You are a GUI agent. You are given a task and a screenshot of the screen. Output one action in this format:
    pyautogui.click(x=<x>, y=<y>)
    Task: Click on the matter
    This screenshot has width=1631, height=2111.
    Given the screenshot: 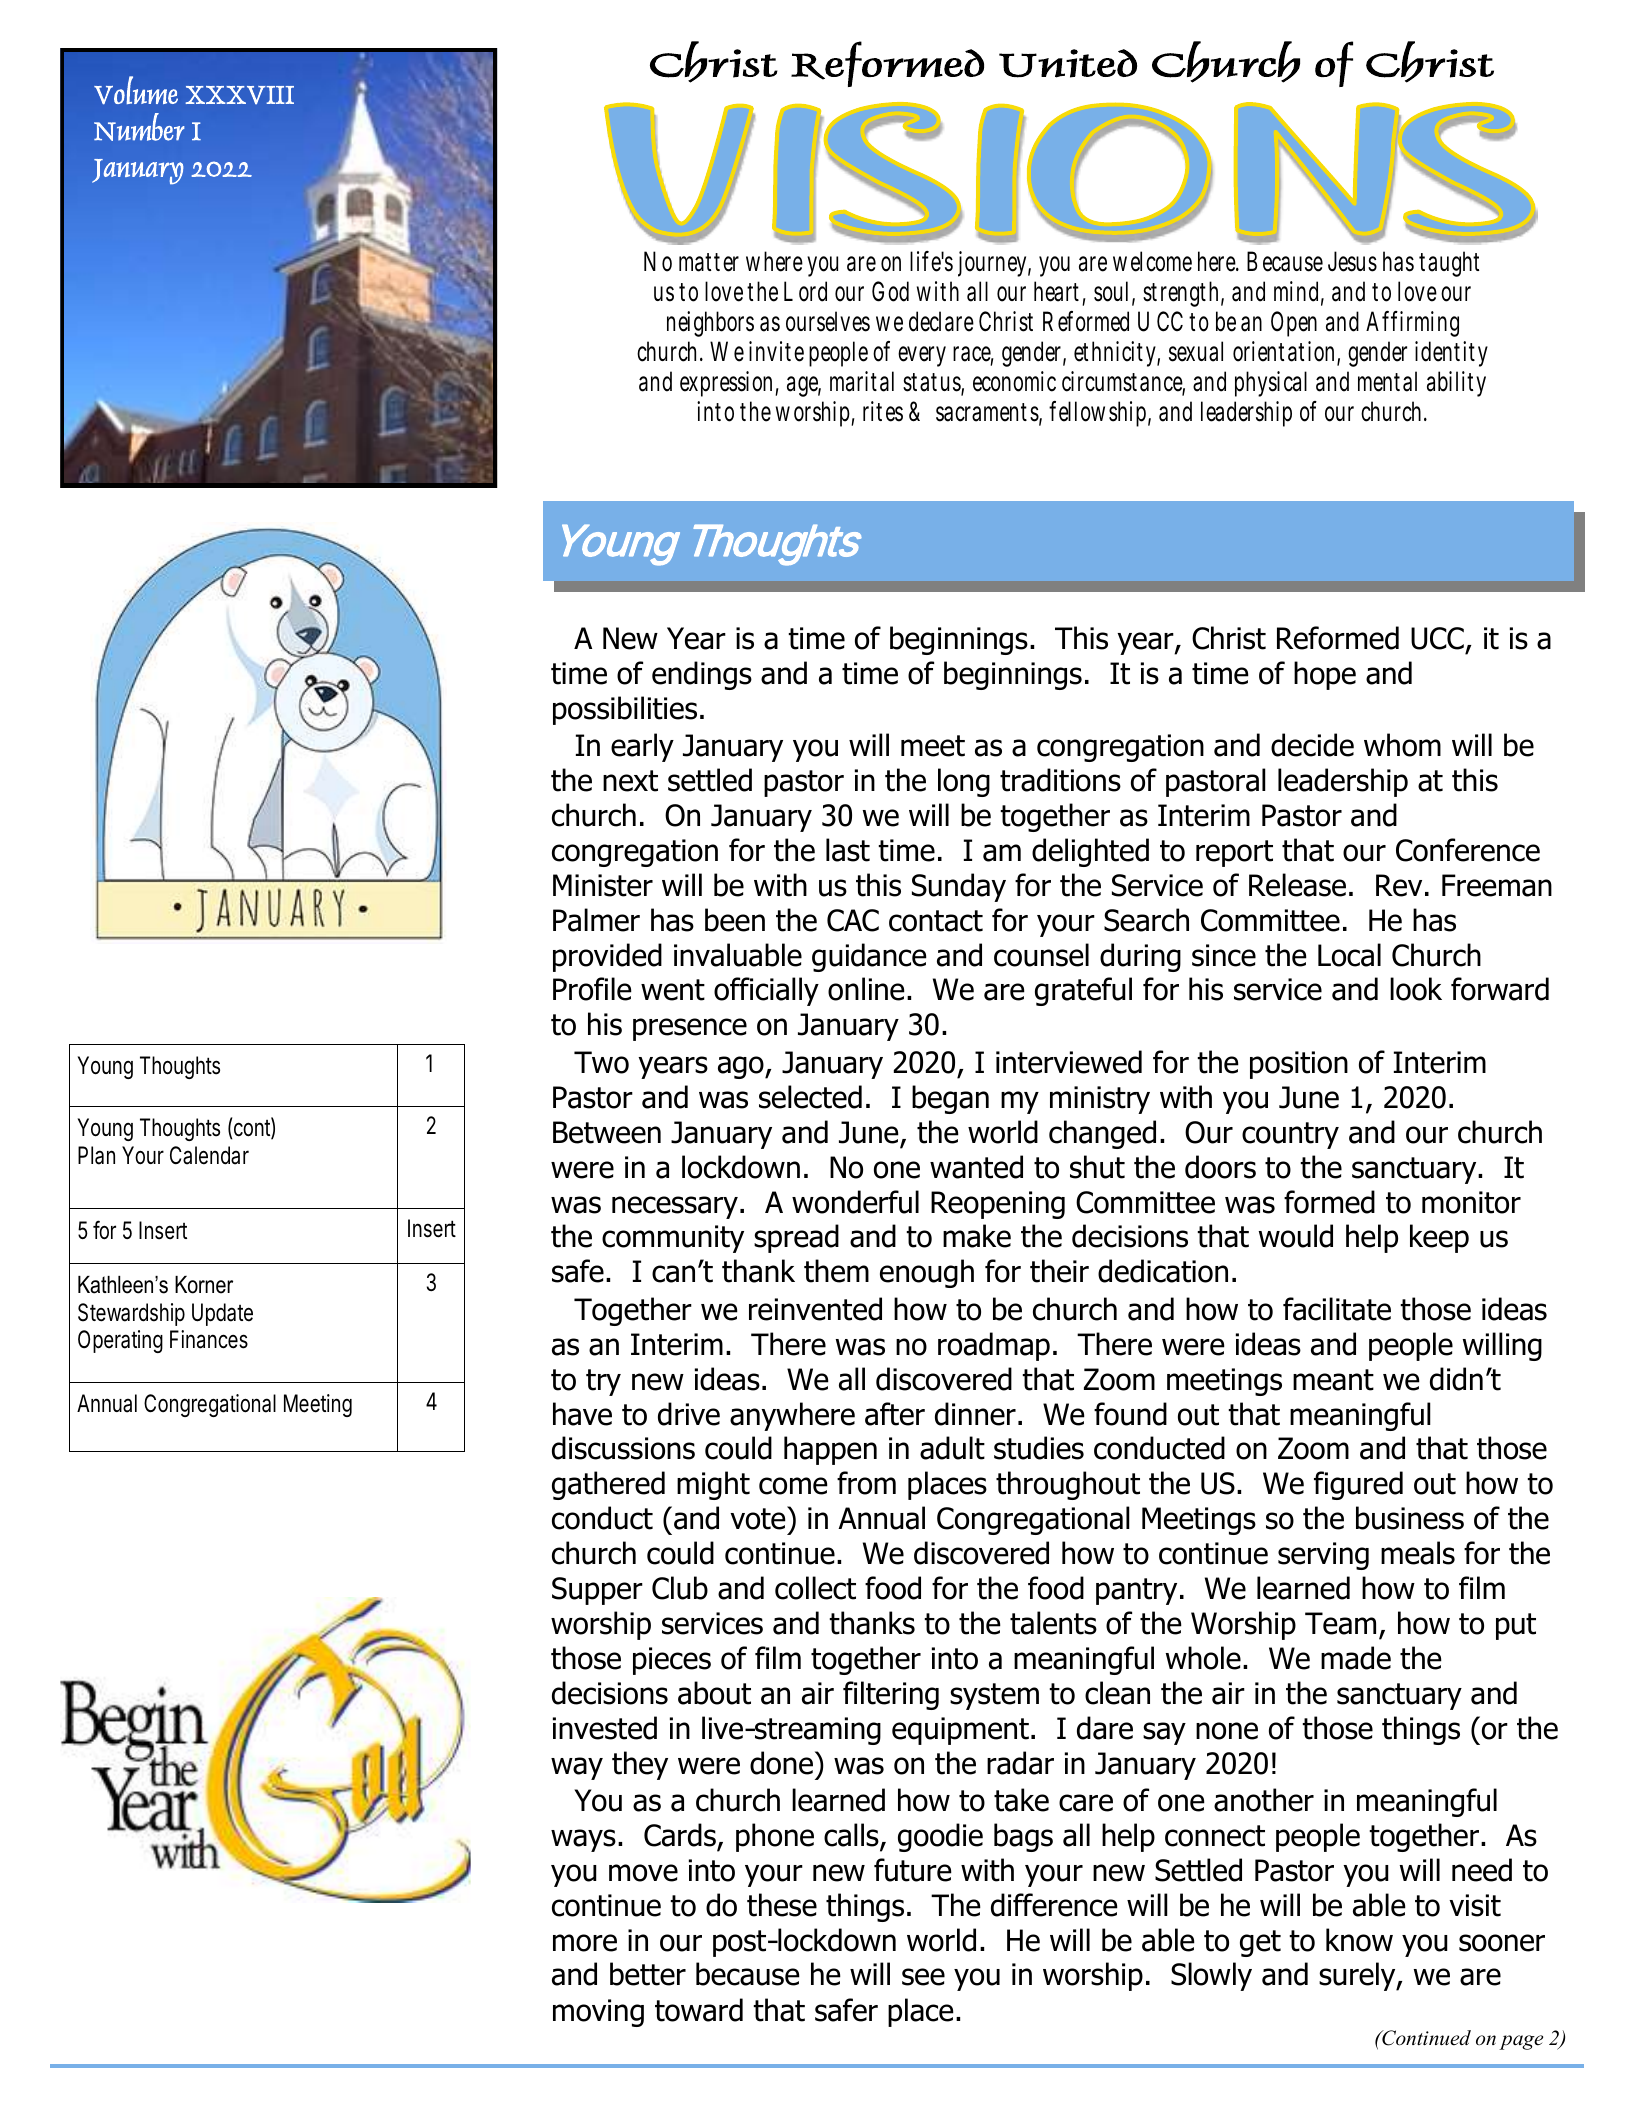 What is the action you would take?
    pyautogui.click(x=709, y=262)
